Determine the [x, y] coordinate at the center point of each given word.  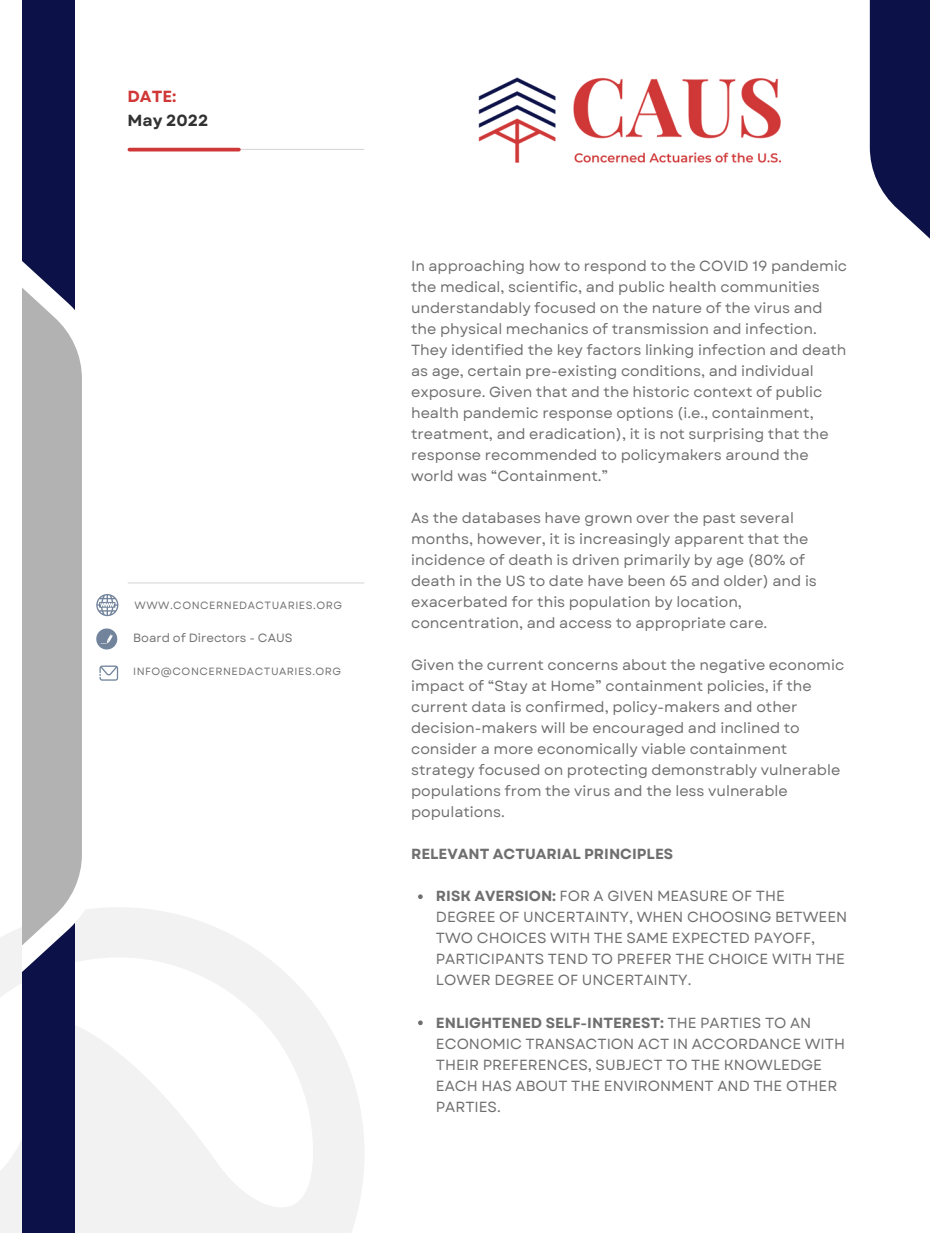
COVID [724, 265]
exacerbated [459, 601]
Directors [218, 637]
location [708, 601]
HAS [497, 1085]
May [145, 121]
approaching [476, 267]
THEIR [457, 1065]
